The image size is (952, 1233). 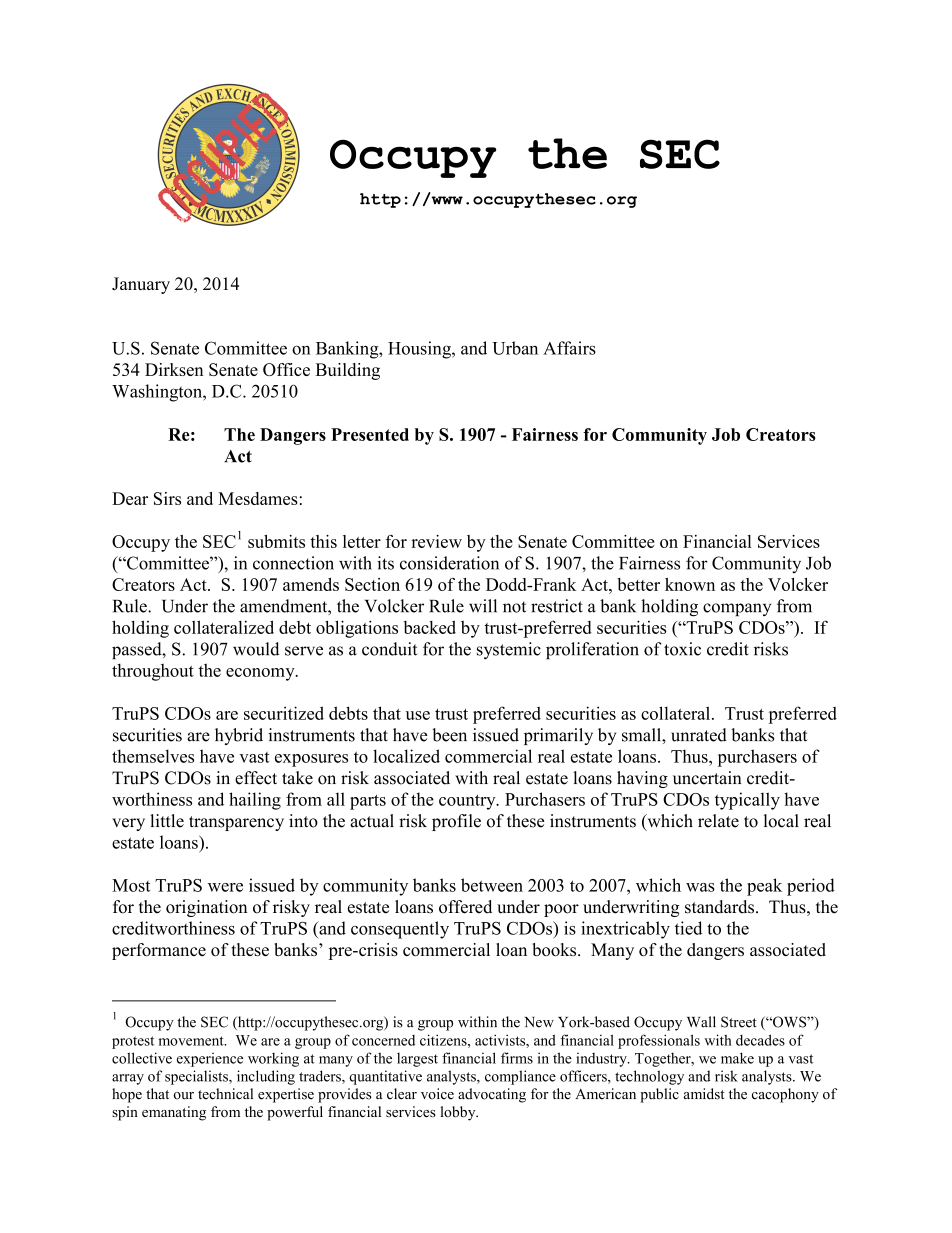 What do you see at coordinates (515, 348) in the screenshot?
I see `Urban` at bounding box center [515, 348].
